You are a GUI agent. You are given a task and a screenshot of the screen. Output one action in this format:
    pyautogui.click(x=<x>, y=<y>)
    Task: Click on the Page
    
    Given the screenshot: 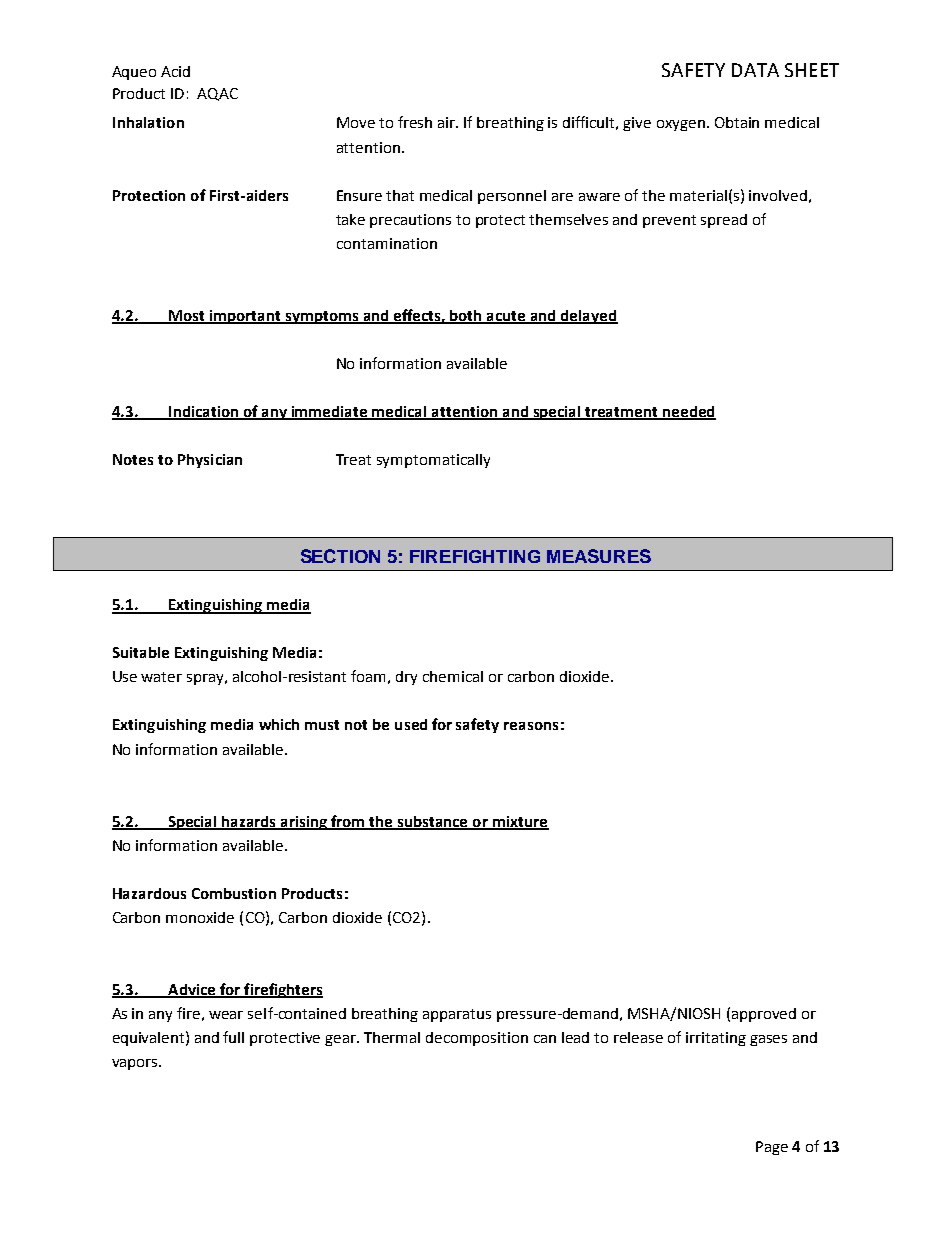 What is the action you would take?
    pyautogui.click(x=772, y=1148)
